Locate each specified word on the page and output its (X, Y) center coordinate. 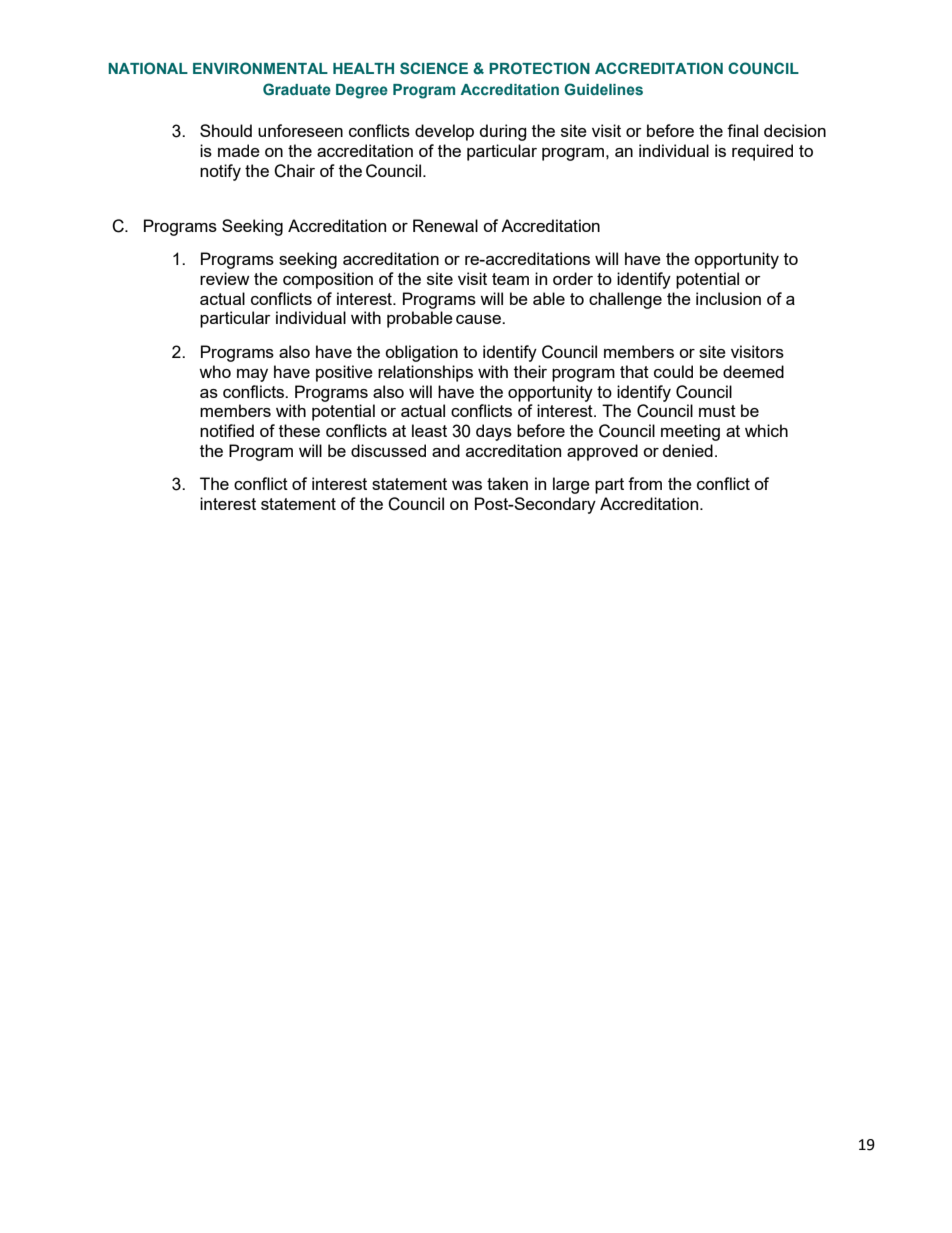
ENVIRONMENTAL (260, 68)
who (215, 371)
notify (220, 172)
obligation (421, 353)
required (762, 152)
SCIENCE (434, 68)
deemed (753, 371)
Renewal (445, 225)
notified (227, 430)
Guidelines (603, 89)
